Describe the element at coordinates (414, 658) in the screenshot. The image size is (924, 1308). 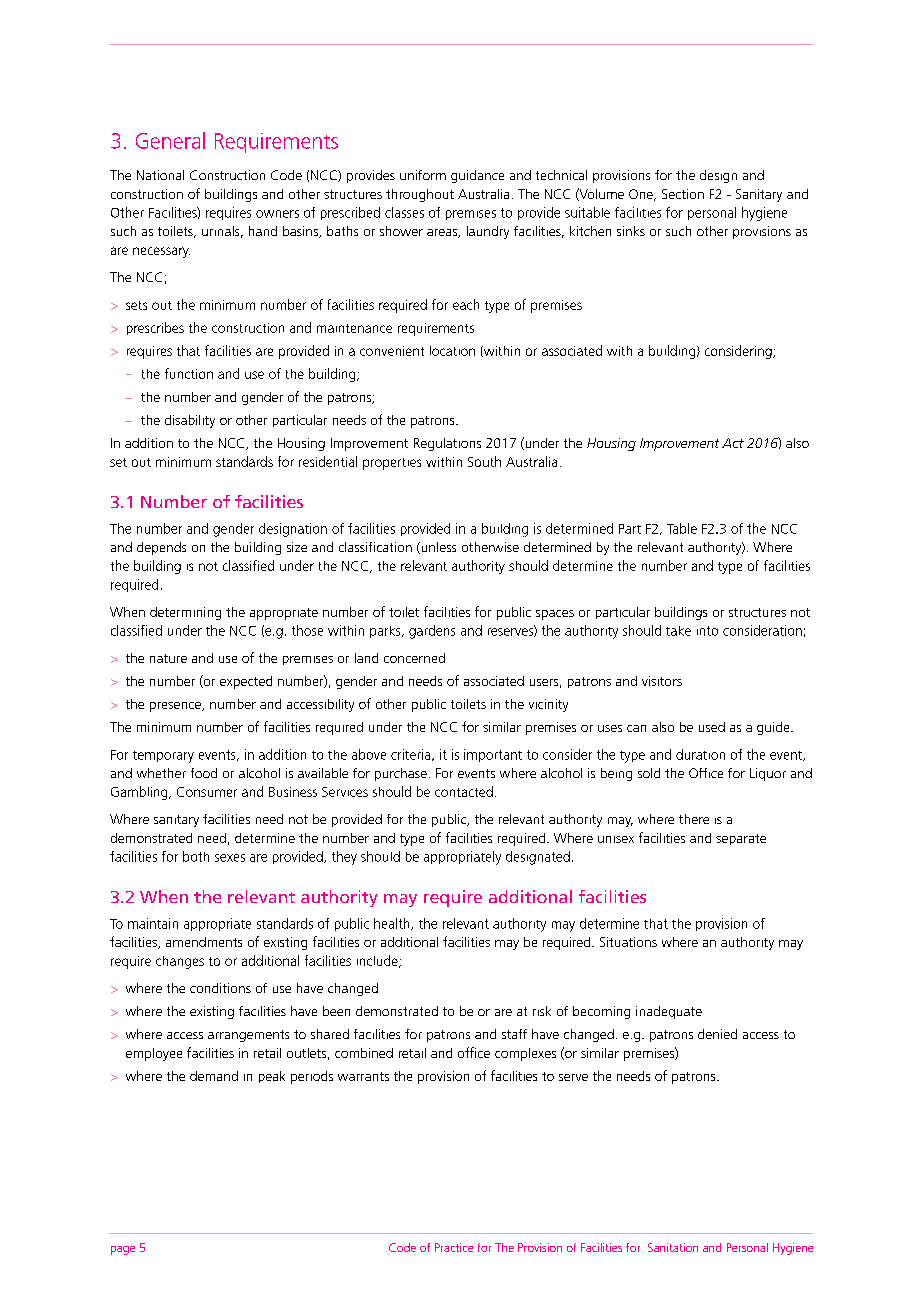
I see `concerned` at that location.
